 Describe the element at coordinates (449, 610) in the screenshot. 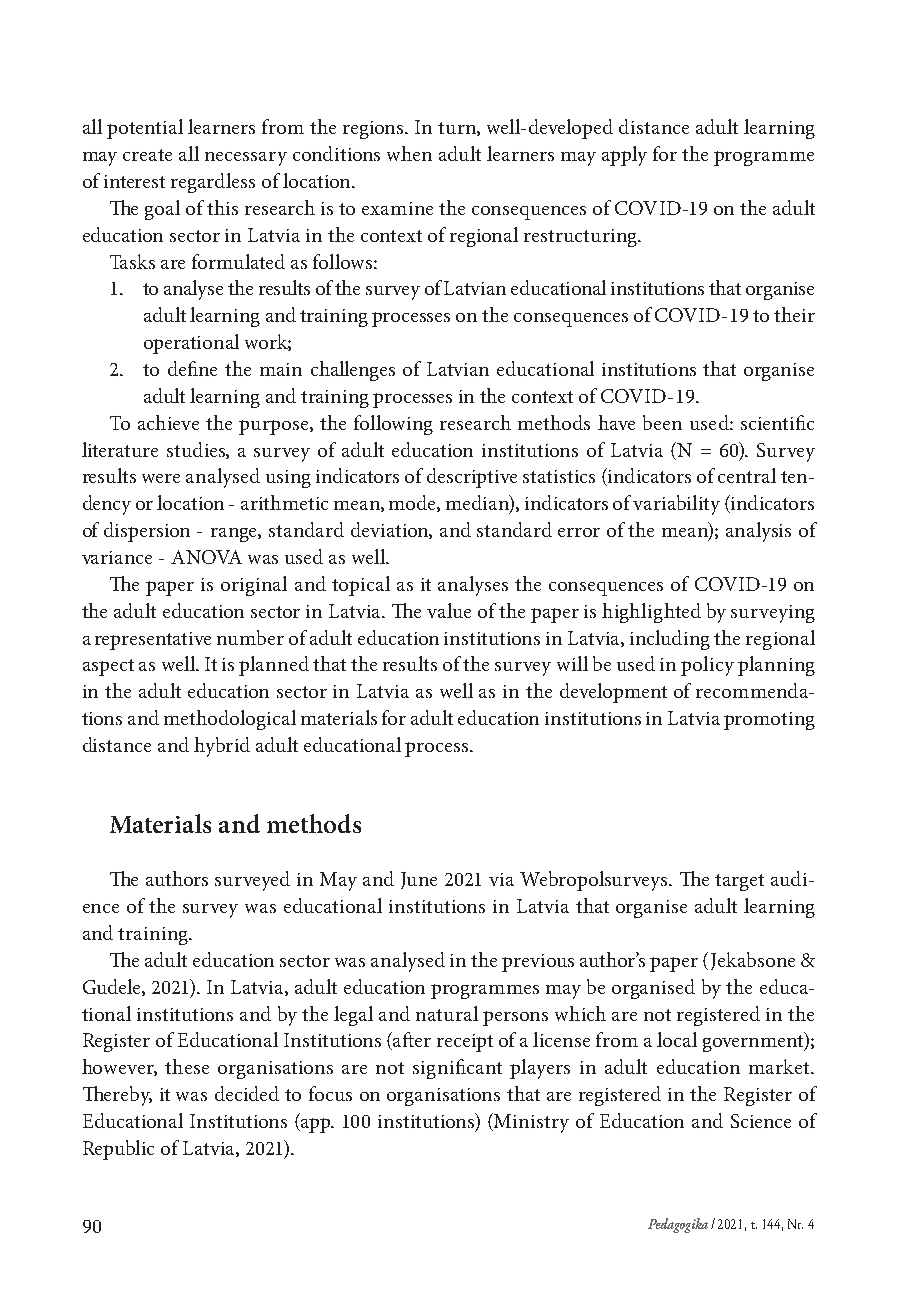

I see `value` at that location.
